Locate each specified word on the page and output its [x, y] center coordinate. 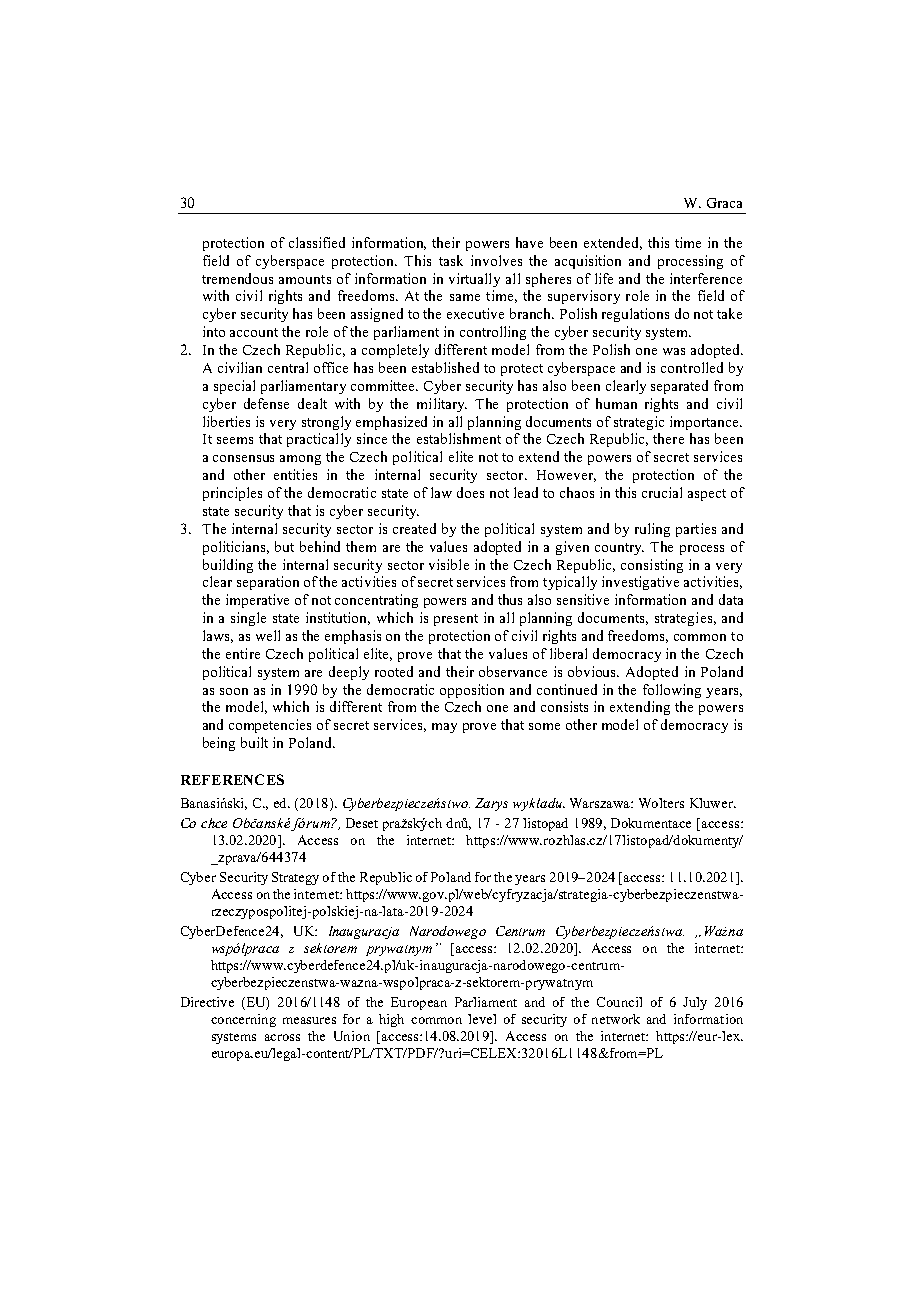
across [282, 1037]
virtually [474, 280]
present [456, 620]
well [268, 635]
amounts [305, 279]
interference [706, 278]
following [672, 691]
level [482, 1019]
